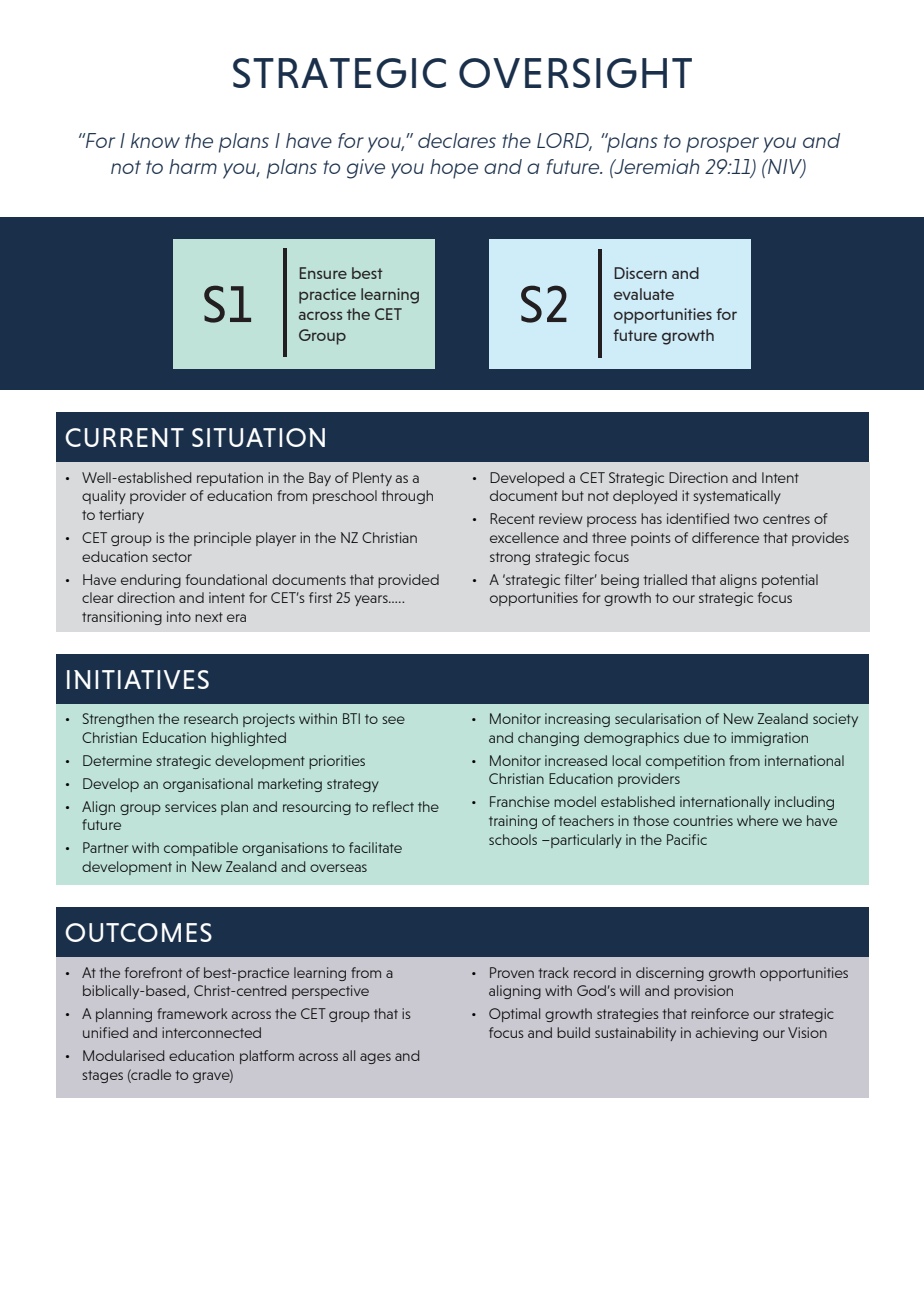  I want to click on framework, so click(192, 1013).
